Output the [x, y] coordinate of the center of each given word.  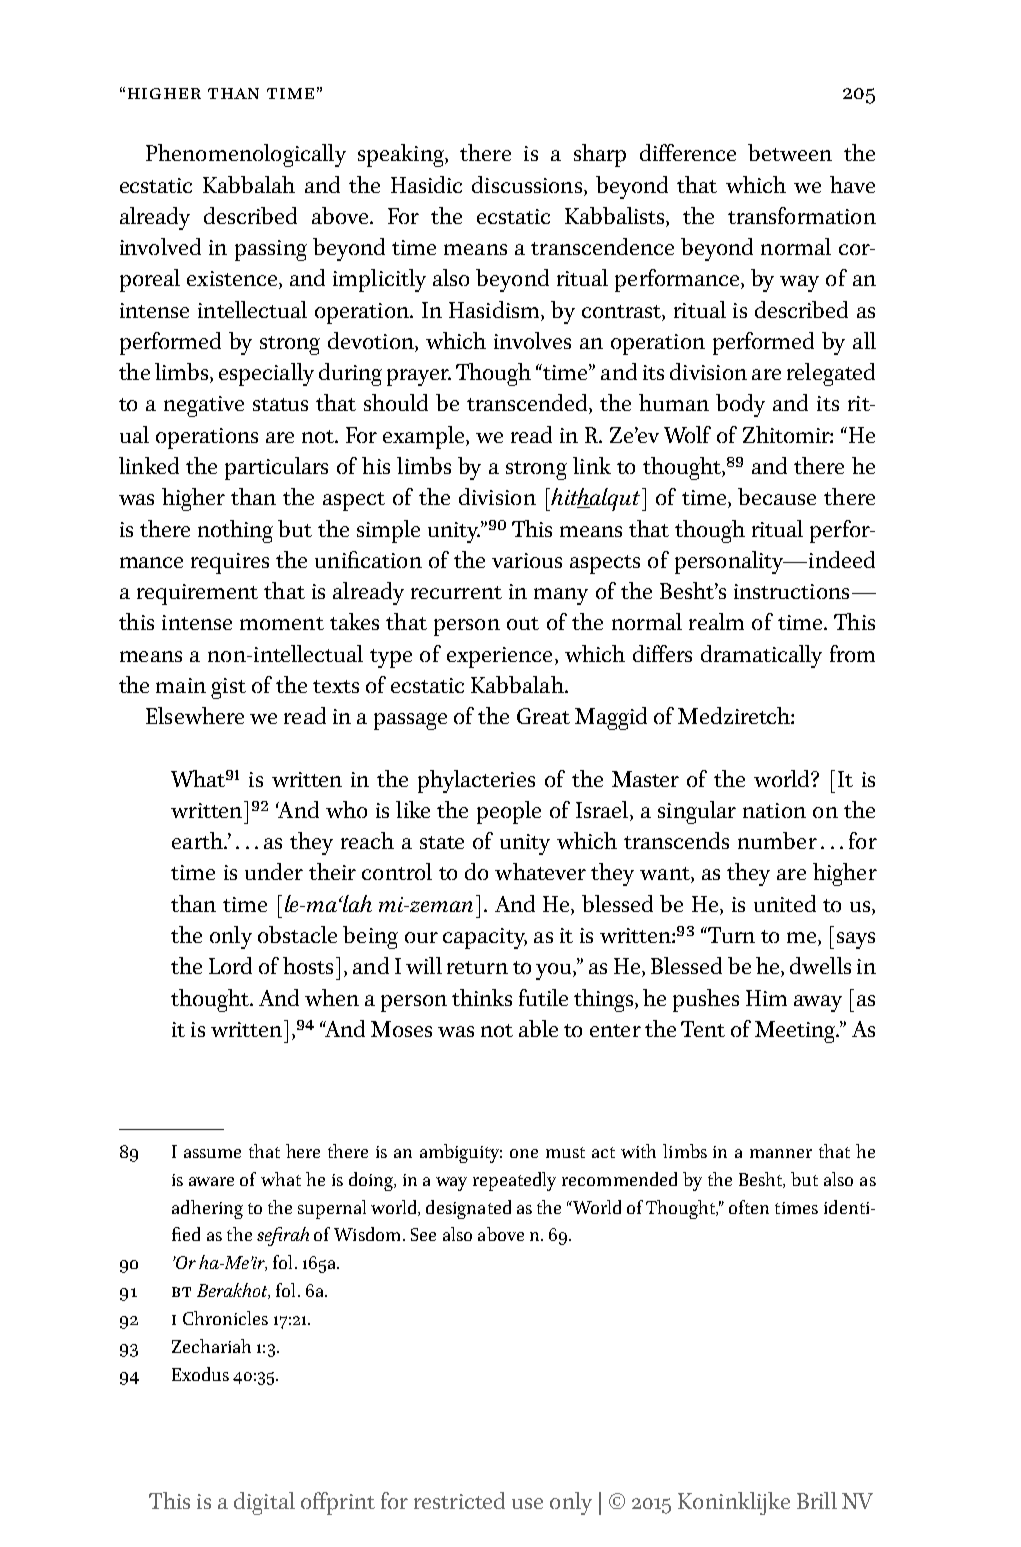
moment [282, 623]
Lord [230, 965]
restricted [459, 1500]
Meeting [796, 1032]
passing [271, 250]
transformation [802, 215]
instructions [791, 591]
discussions [527, 184]
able [538, 1028]
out [523, 623]
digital [264, 1503]
